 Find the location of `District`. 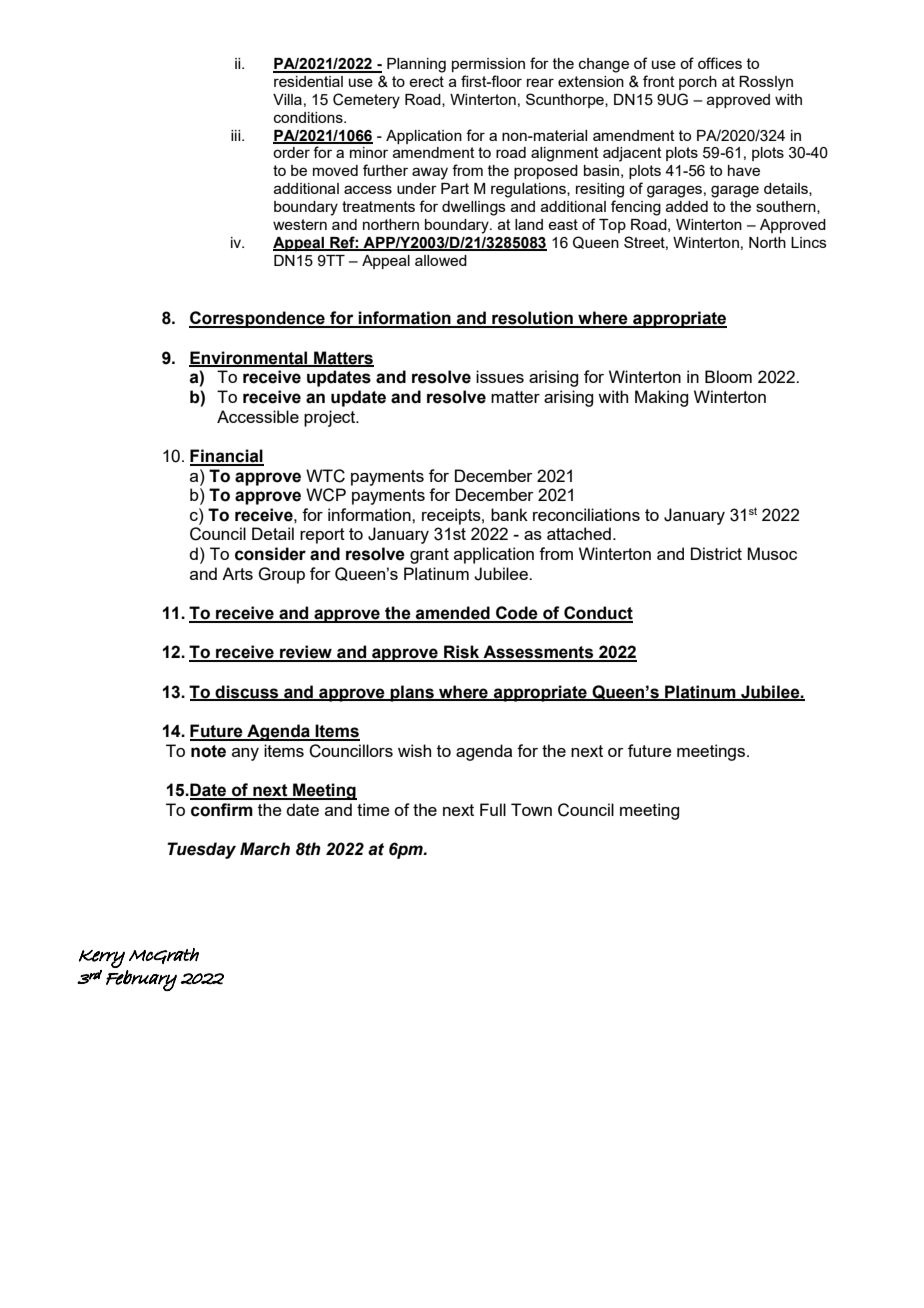

District is located at coordinates (716, 553).
